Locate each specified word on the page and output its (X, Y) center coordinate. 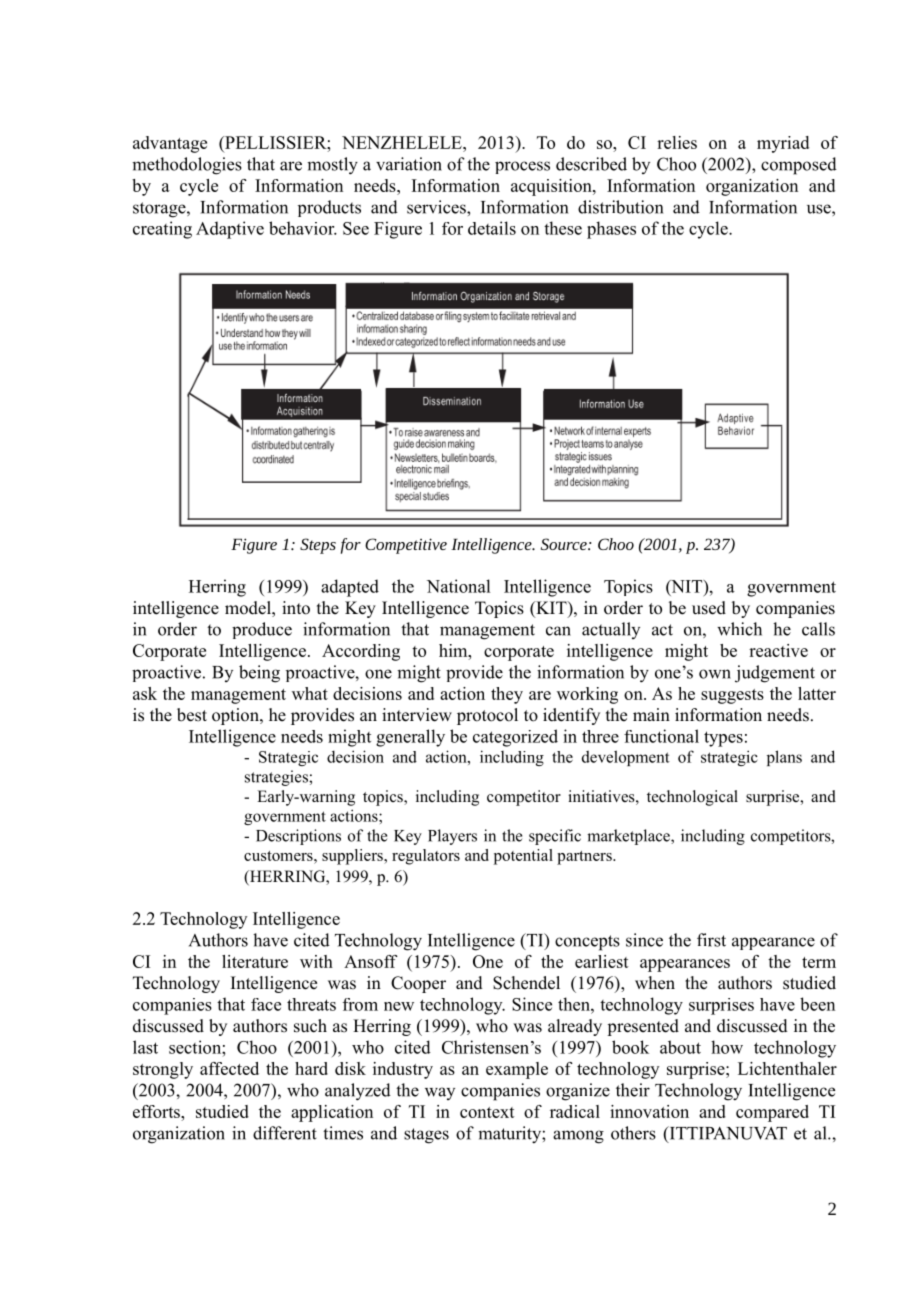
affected (229, 1068)
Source (565, 544)
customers (279, 856)
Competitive (406, 546)
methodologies (187, 166)
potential (523, 857)
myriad (783, 144)
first (711, 940)
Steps (318, 546)
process (522, 167)
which (739, 629)
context (487, 1112)
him (454, 650)
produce (262, 630)
